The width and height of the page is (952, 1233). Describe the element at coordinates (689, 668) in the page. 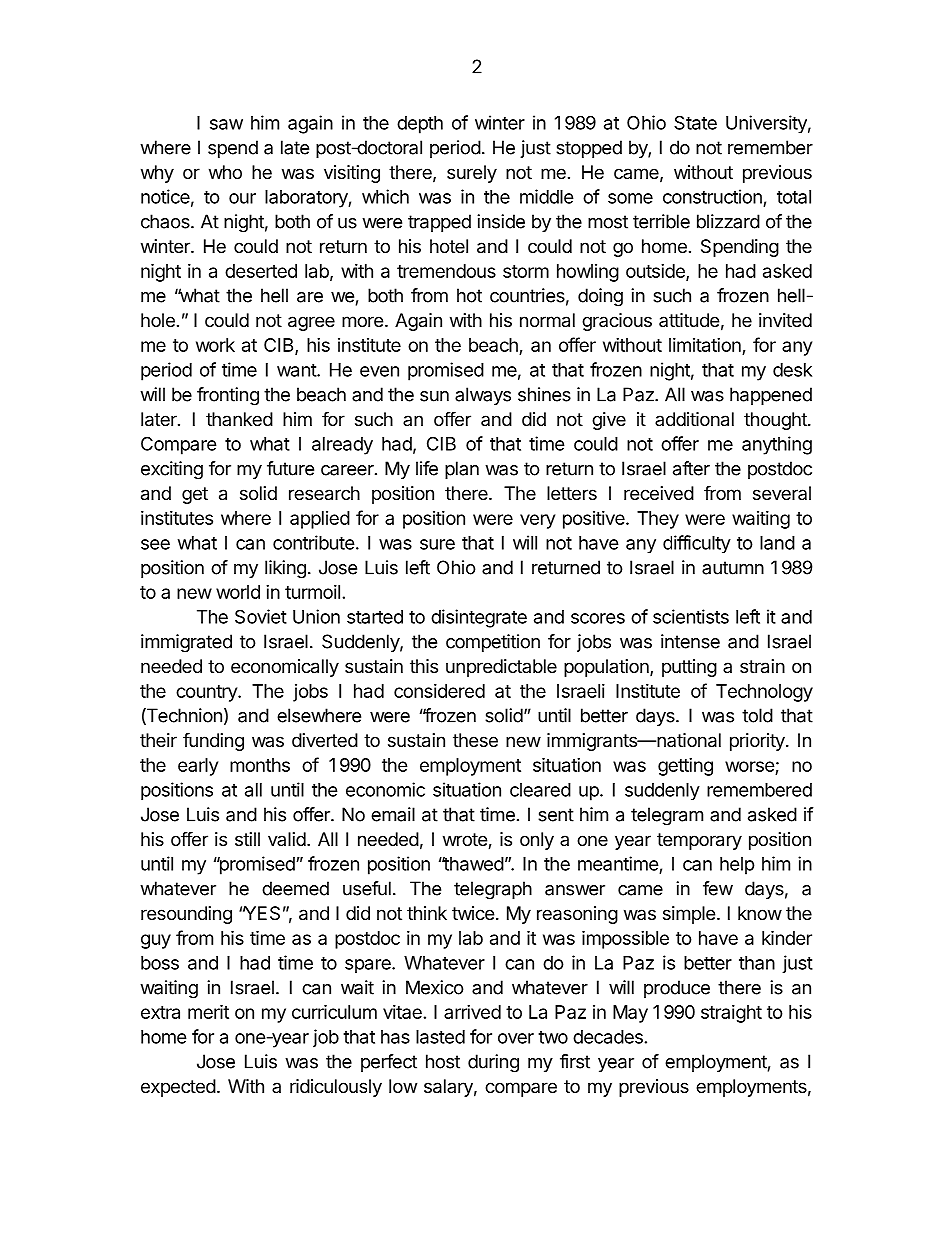

I see `putting` at that location.
